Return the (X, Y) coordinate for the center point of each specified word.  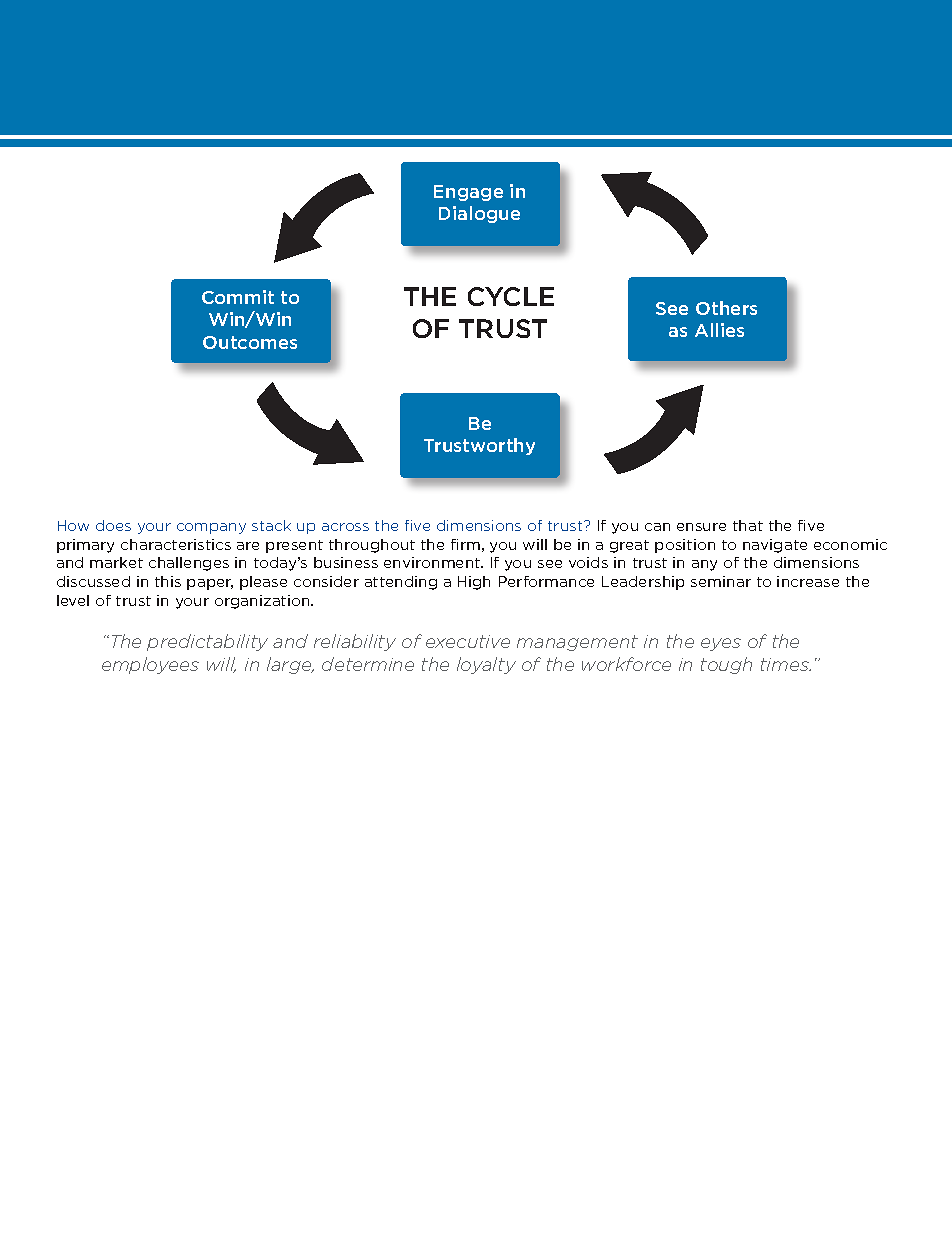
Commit (238, 297)
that (748, 525)
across (345, 527)
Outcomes (250, 342)
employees (150, 665)
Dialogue (479, 214)
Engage (468, 193)
